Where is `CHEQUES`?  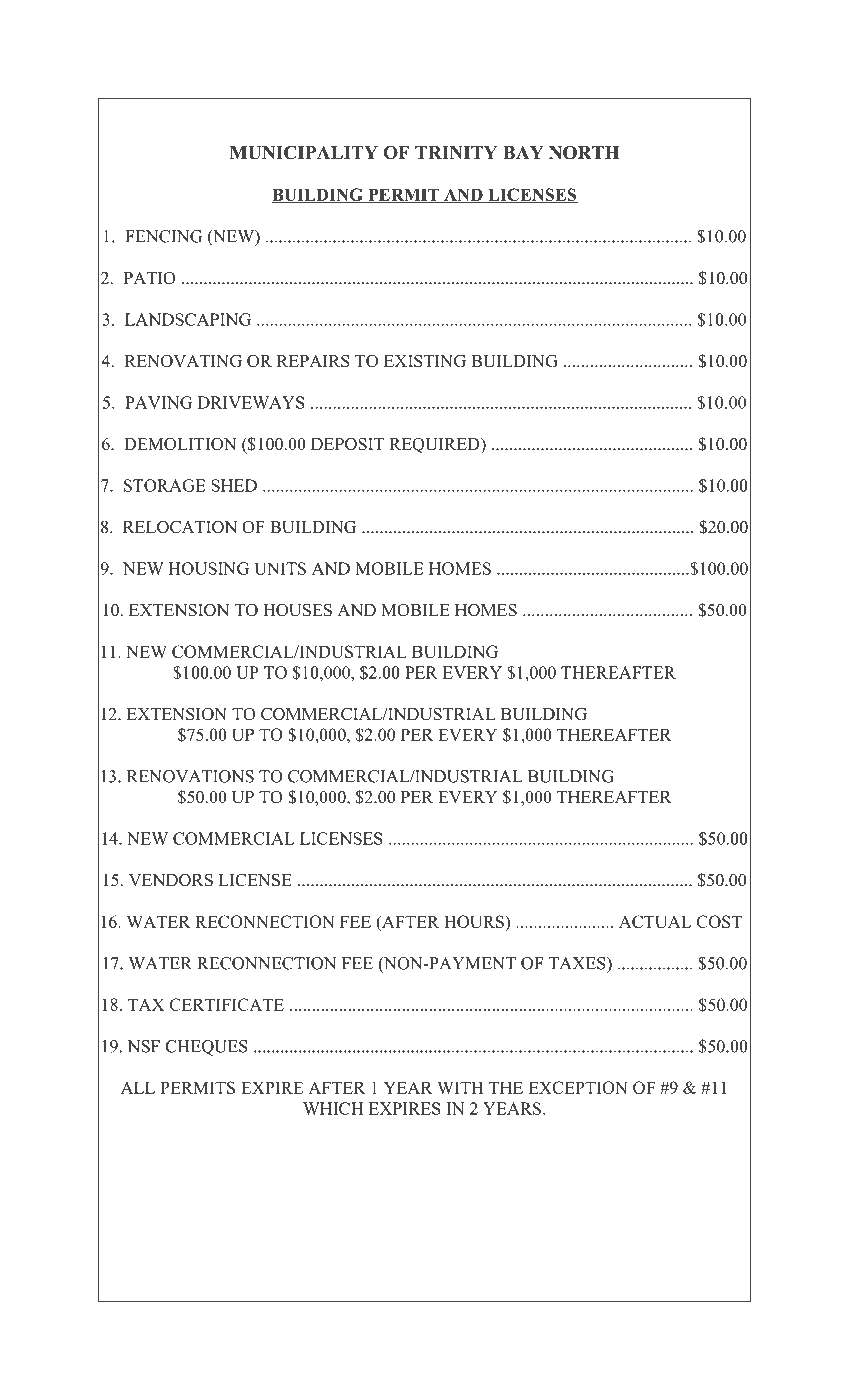 CHEQUES is located at coordinates (207, 1048).
